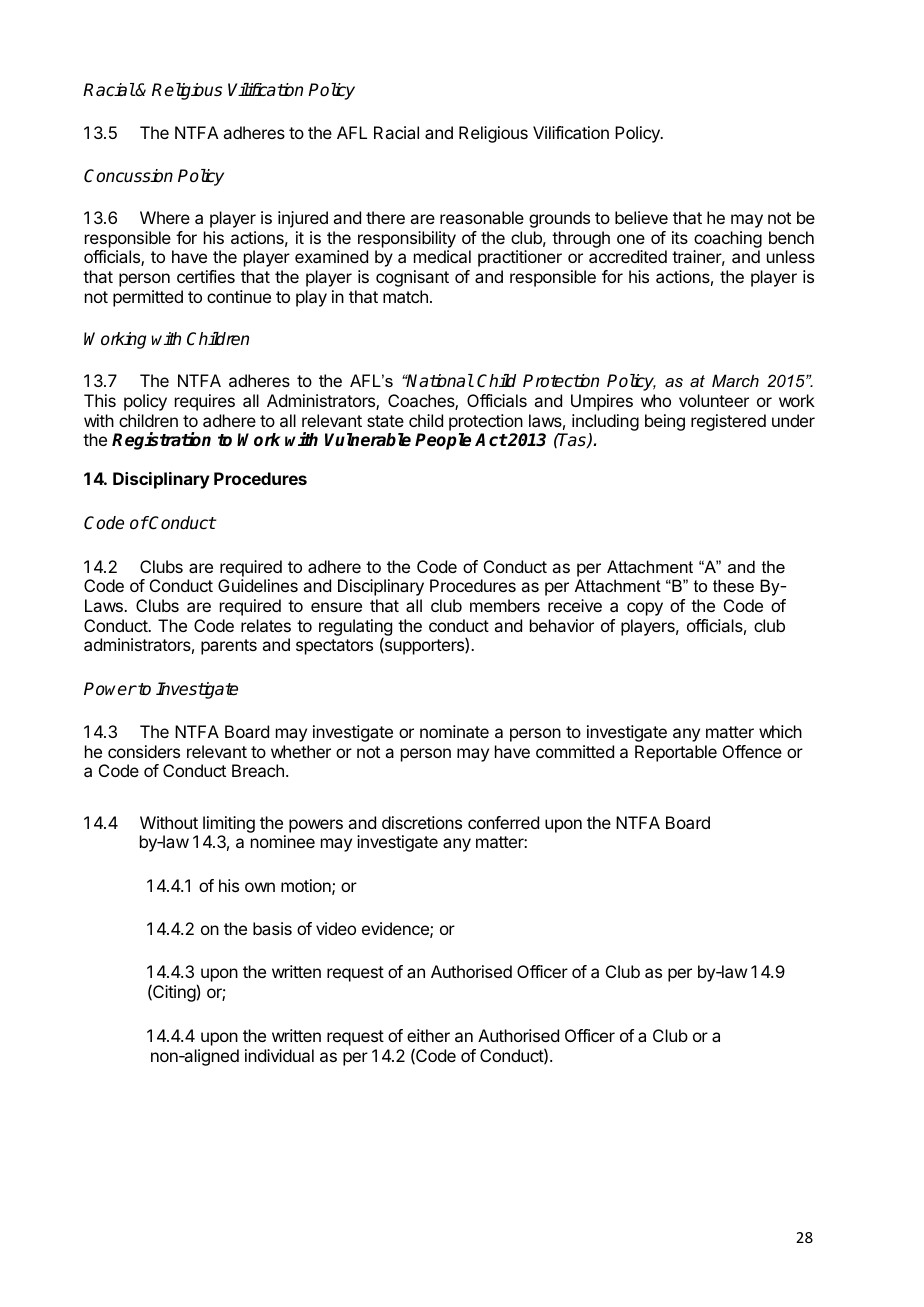  What do you see at coordinates (503, 822) in the image?
I see `conferred` at bounding box center [503, 822].
